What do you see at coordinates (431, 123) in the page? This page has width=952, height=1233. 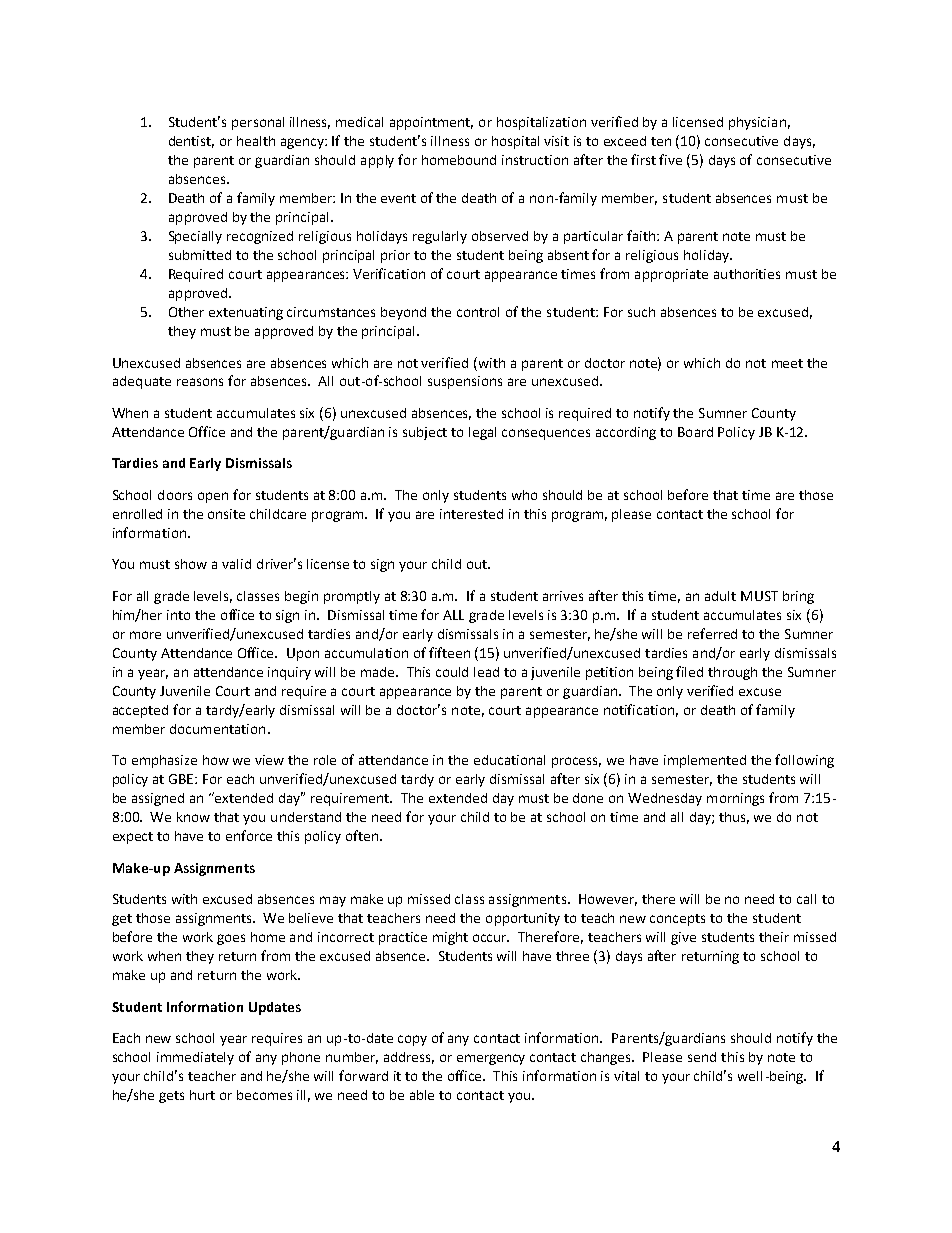 I see `appointment` at bounding box center [431, 123].
